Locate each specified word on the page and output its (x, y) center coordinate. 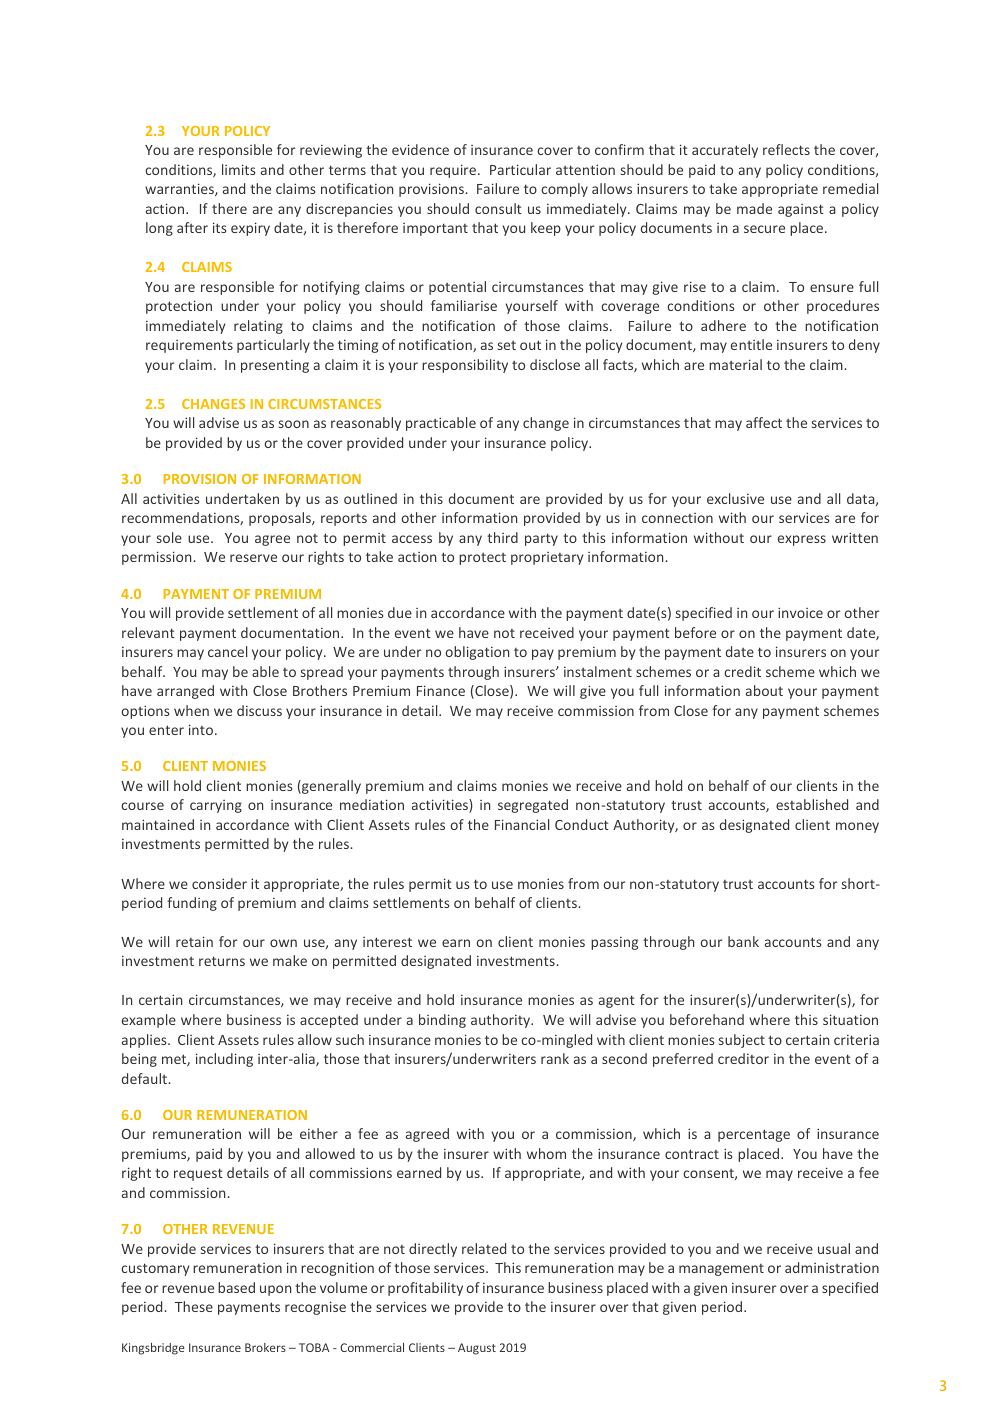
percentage (754, 1135)
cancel (227, 651)
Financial (522, 824)
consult (498, 208)
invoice (800, 612)
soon (294, 424)
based (236, 1287)
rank (555, 1058)
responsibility (465, 366)
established (812, 804)
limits (239, 169)
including (224, 1060)
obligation (477, 653)
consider (219, 883)
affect (764, 422)
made (754, 208)
